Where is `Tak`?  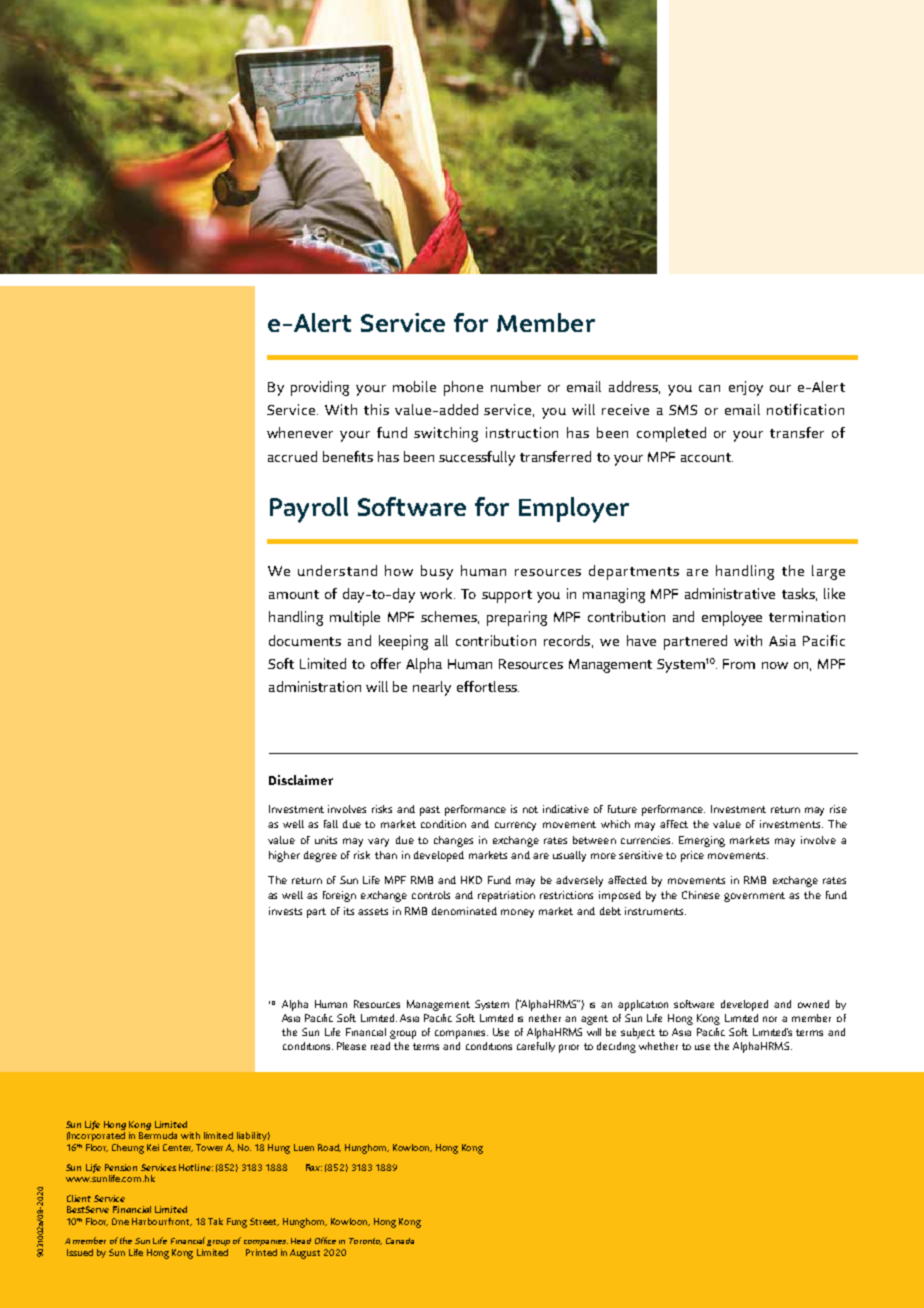 Tak is located at coordinates (215, 1221).
